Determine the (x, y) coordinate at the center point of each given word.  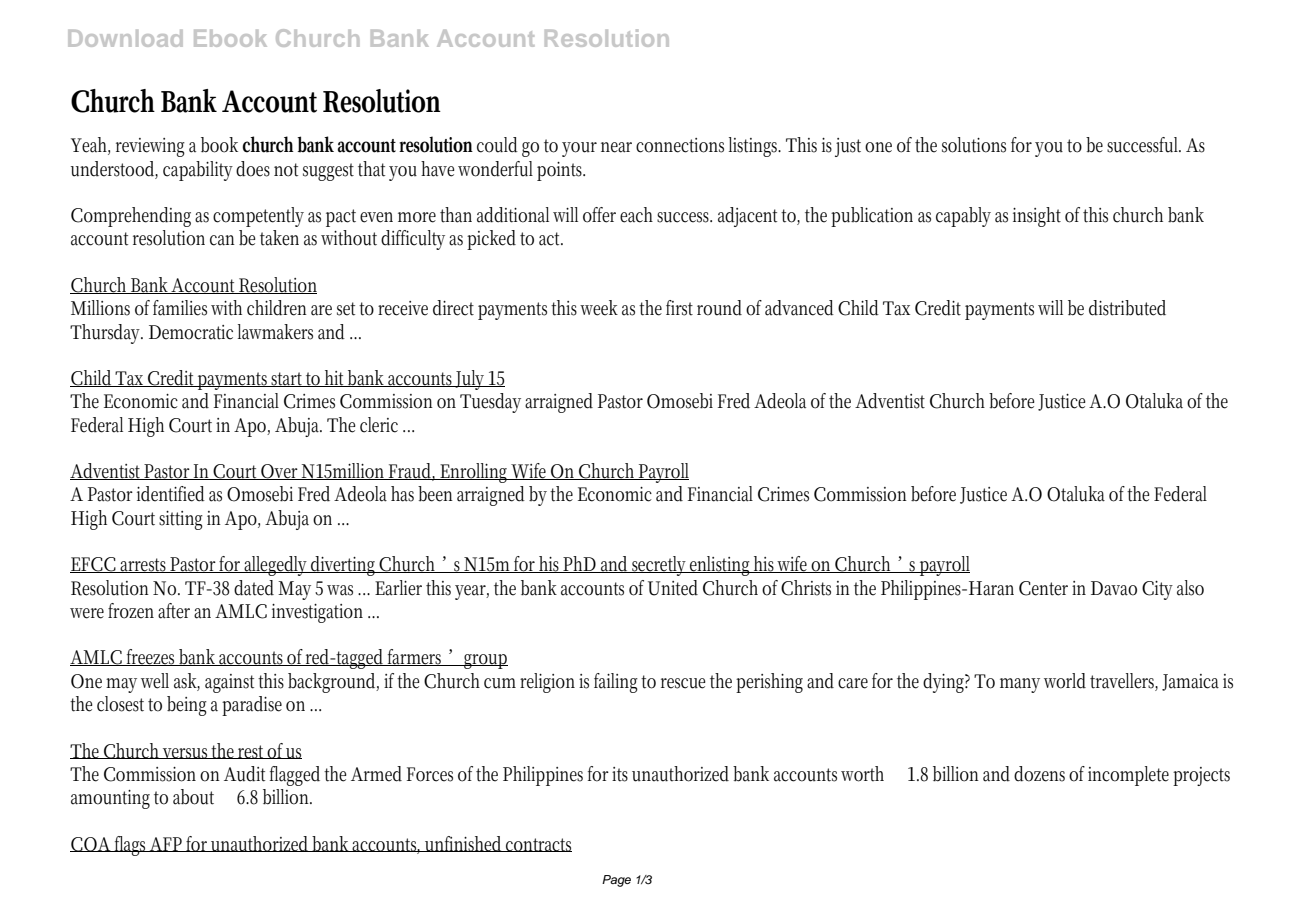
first (679, 308)
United (673, 588)
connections (680, 145)
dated (254, 588)
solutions (974, 145)
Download (125, 38)
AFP (166, 844)
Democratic (191, 332)
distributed (1127, 308)
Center (1043, 588)
